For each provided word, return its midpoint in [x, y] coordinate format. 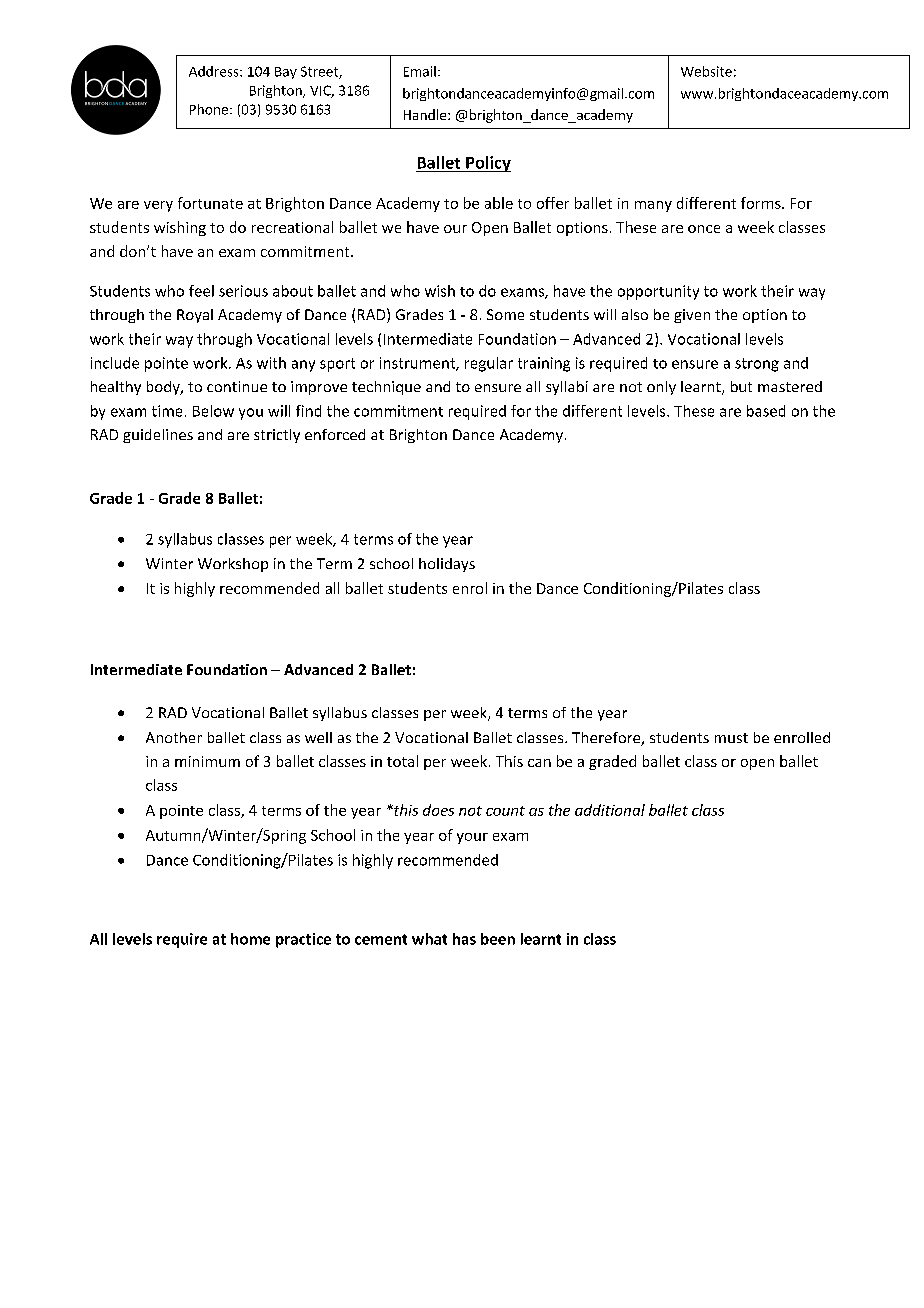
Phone [210, 109]
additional [610, 810]
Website [706, 71]
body [164, 388]
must [731, 738]
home [250, 939]
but [741, 386]
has [464, 939]
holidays [447, 565]
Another [174, 737]
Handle [426, 114]
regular [489, 364]
